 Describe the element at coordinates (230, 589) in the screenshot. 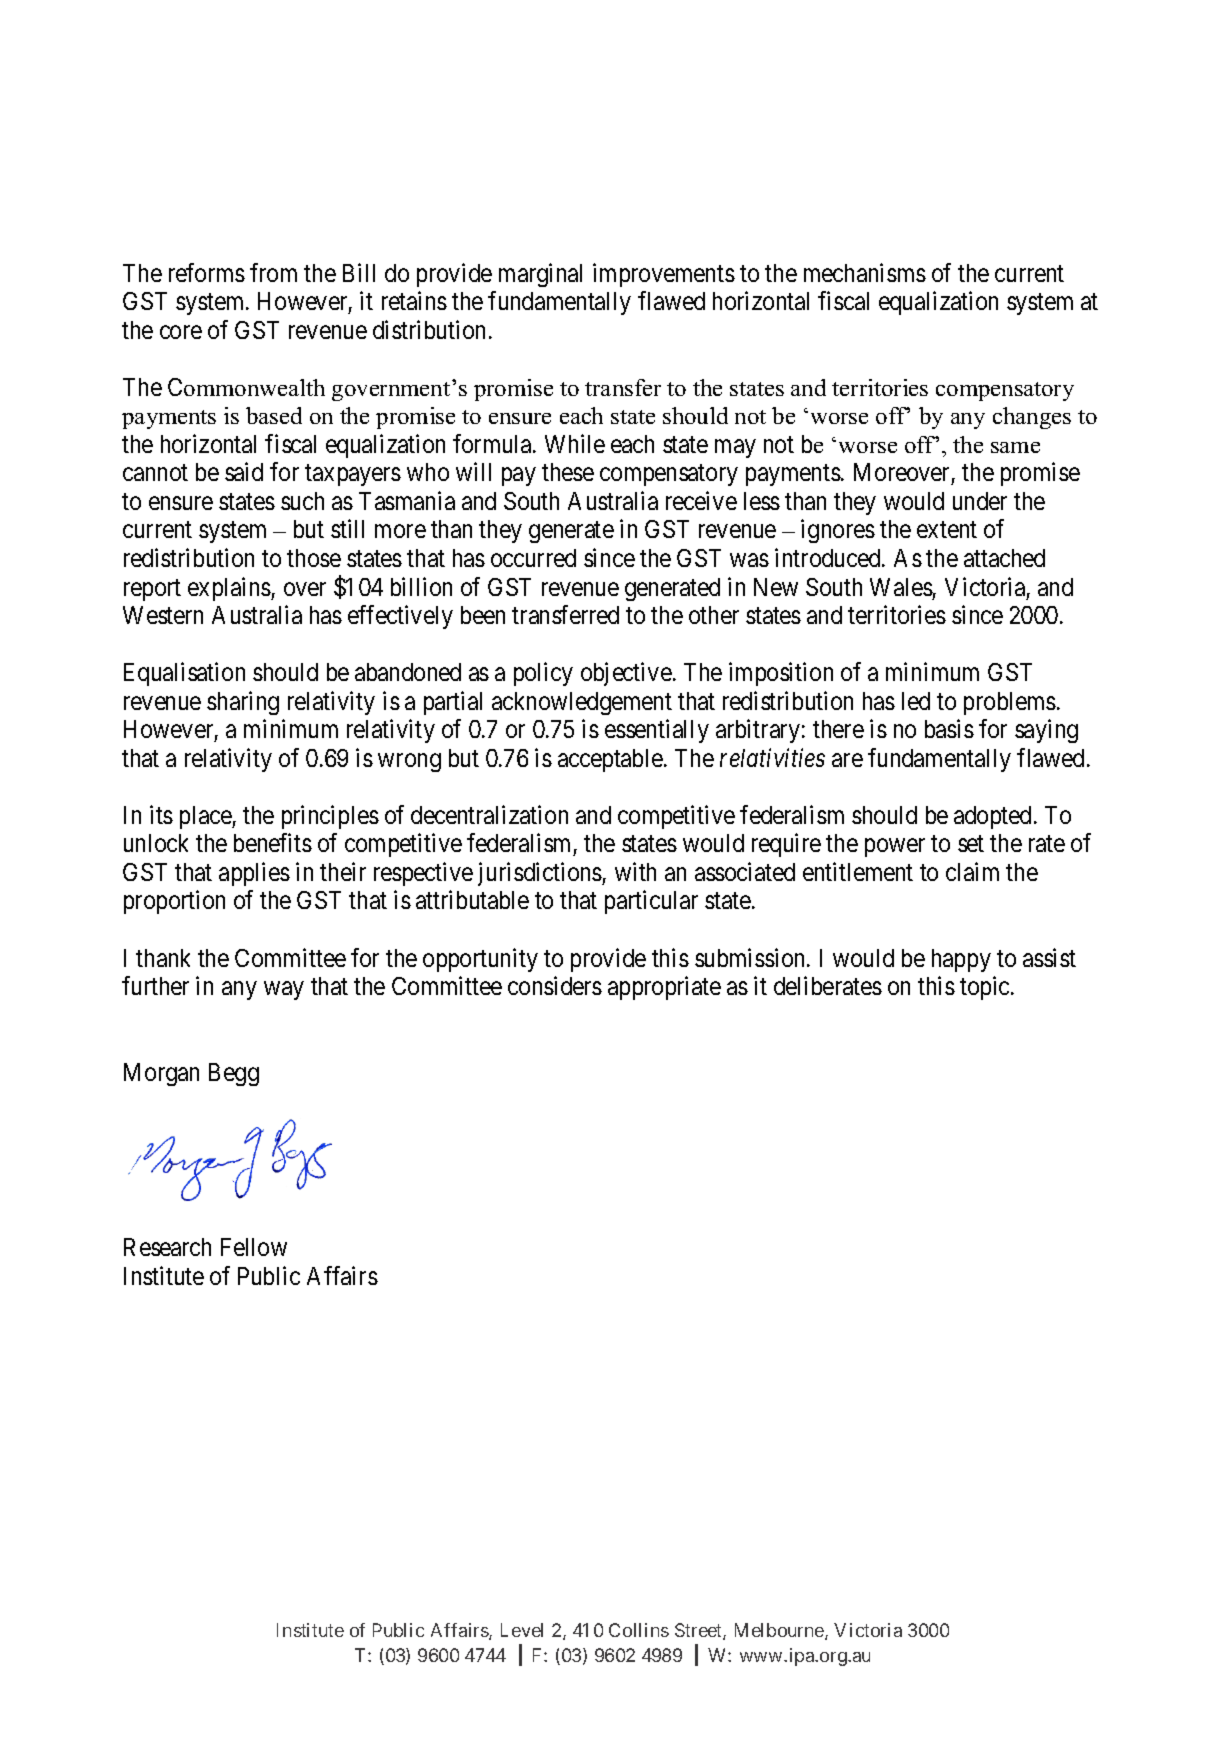

I see `explains` at that location.
